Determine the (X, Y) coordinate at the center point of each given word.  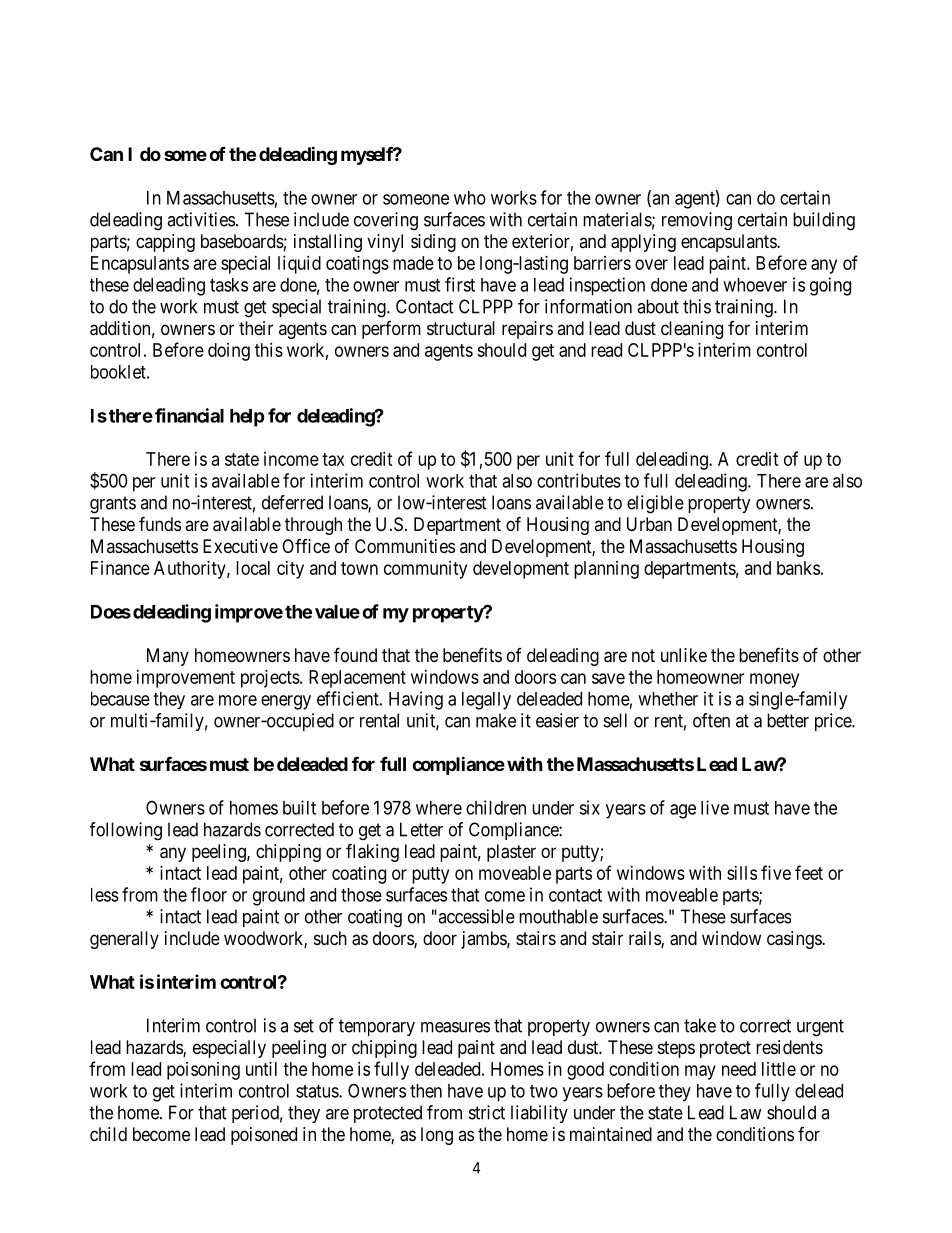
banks (798, 568)
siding (433, 243)
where (439, 808)
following (126, 831)
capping (165, 243)
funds (160, 523)
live (715, 807)
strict (487, 1112)
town (359, 568)
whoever (755, 285)
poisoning (203, 1071)
